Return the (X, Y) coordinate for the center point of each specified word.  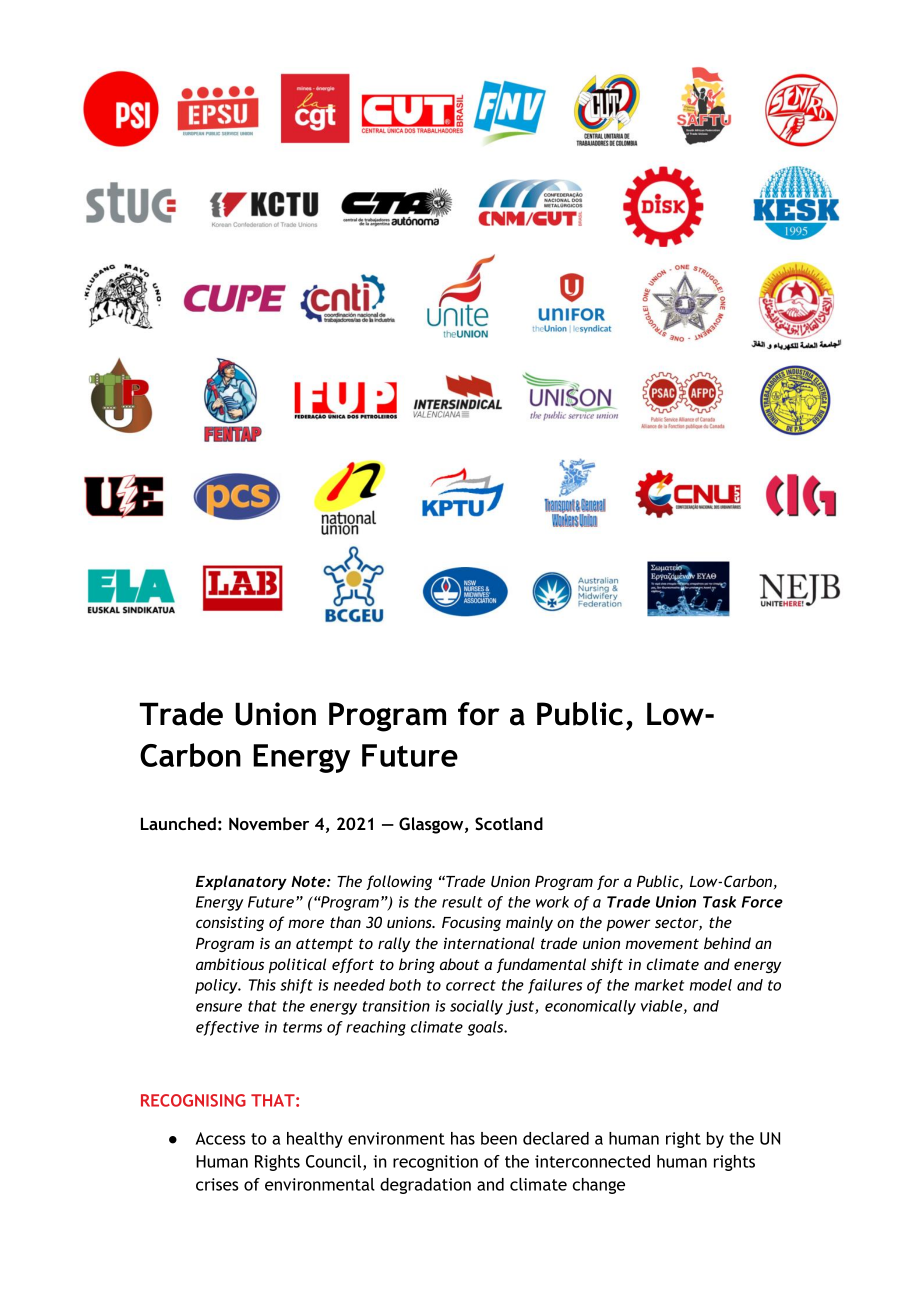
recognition (435, 1163)
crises (217, 1184)
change (599, 1186)
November (269, 823)
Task (719, 902)
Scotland (509, 824)
